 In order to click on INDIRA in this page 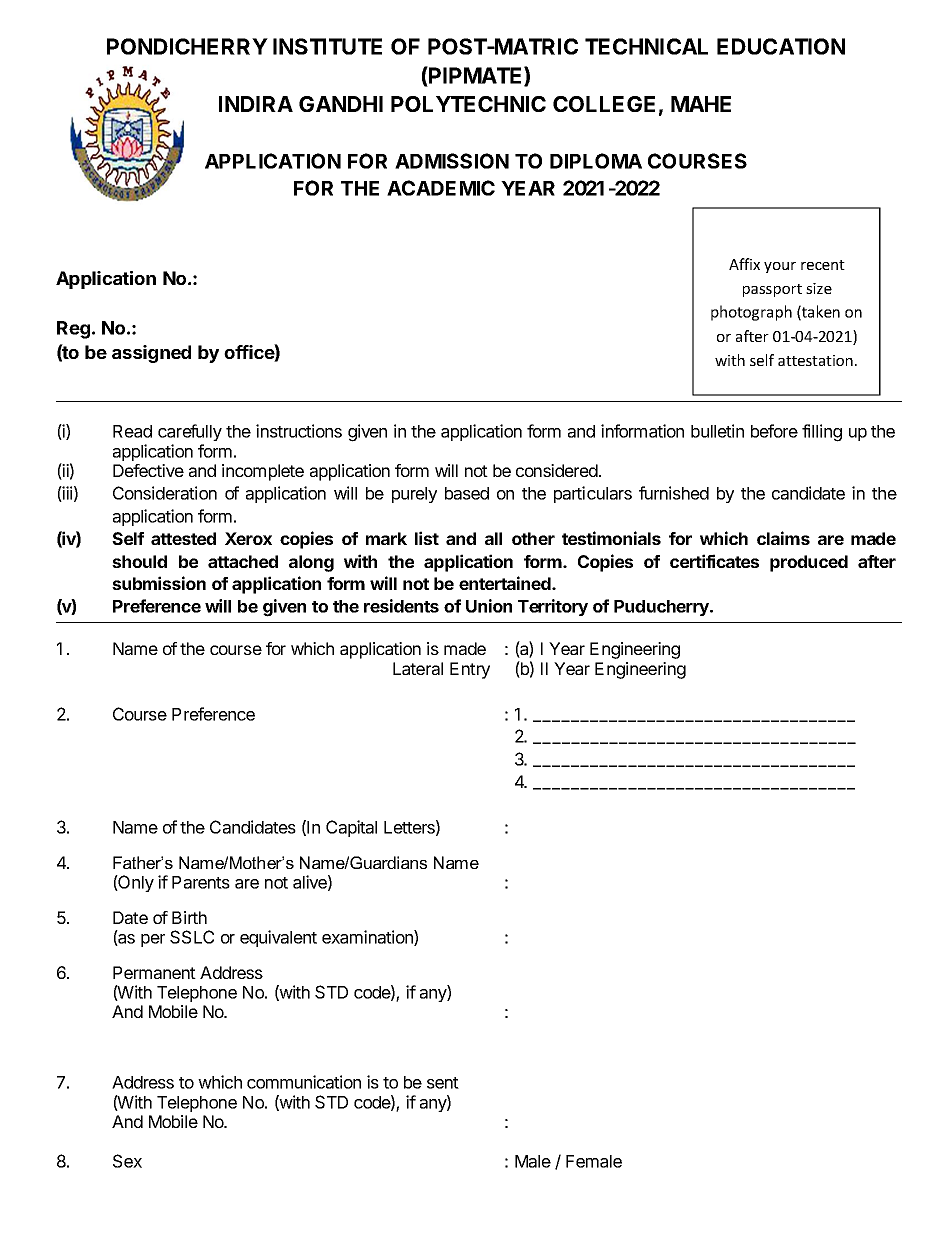, I will do `click(256, 104)`.
